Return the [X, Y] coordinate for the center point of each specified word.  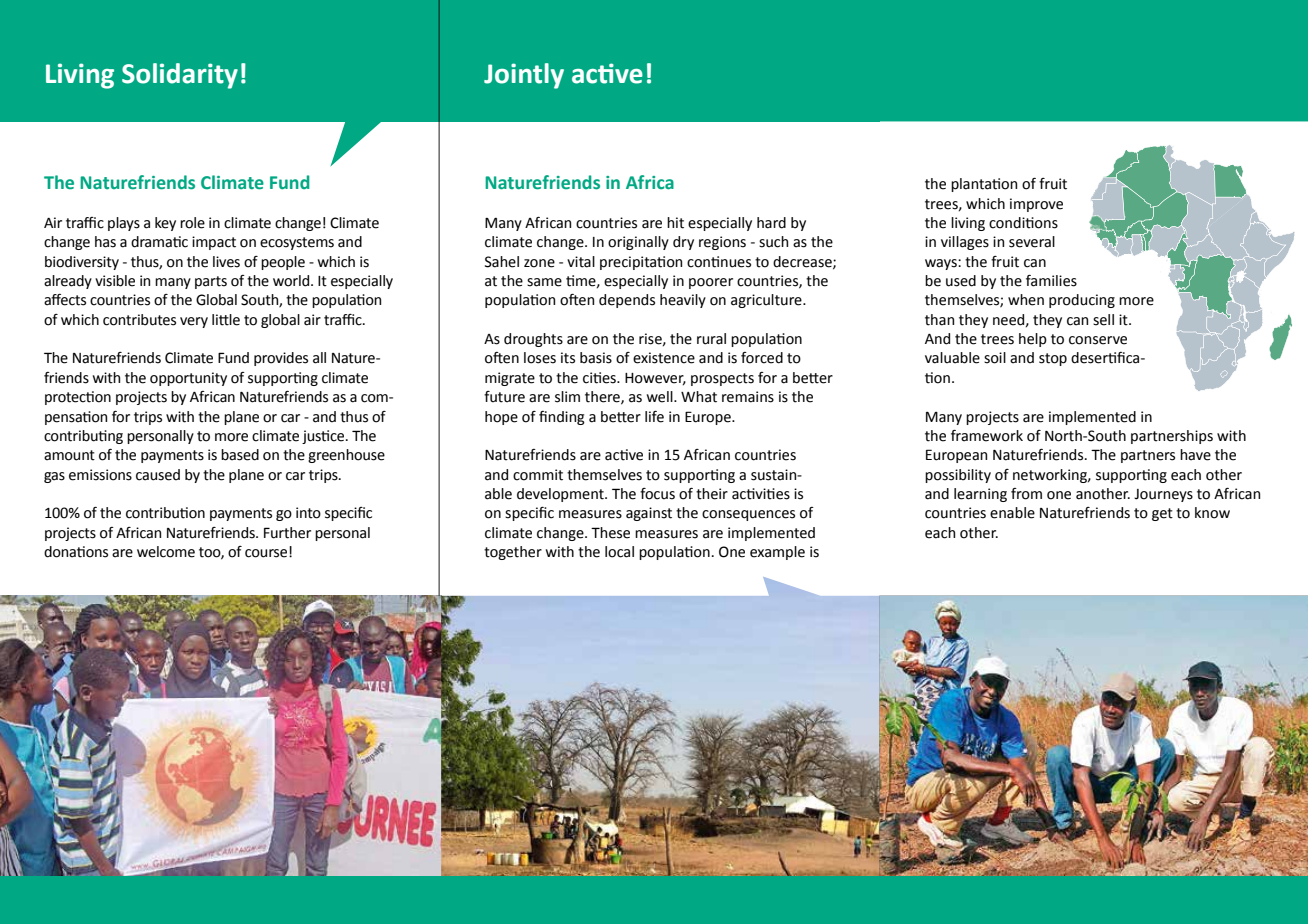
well [661, 397]
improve [1036, 205]
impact [214, 243]
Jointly [524, 76]
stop [1053, 359]
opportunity [188, 379]
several [1032, 242]
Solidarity [180, 76]
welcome [166, 552]
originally [638, 243]
